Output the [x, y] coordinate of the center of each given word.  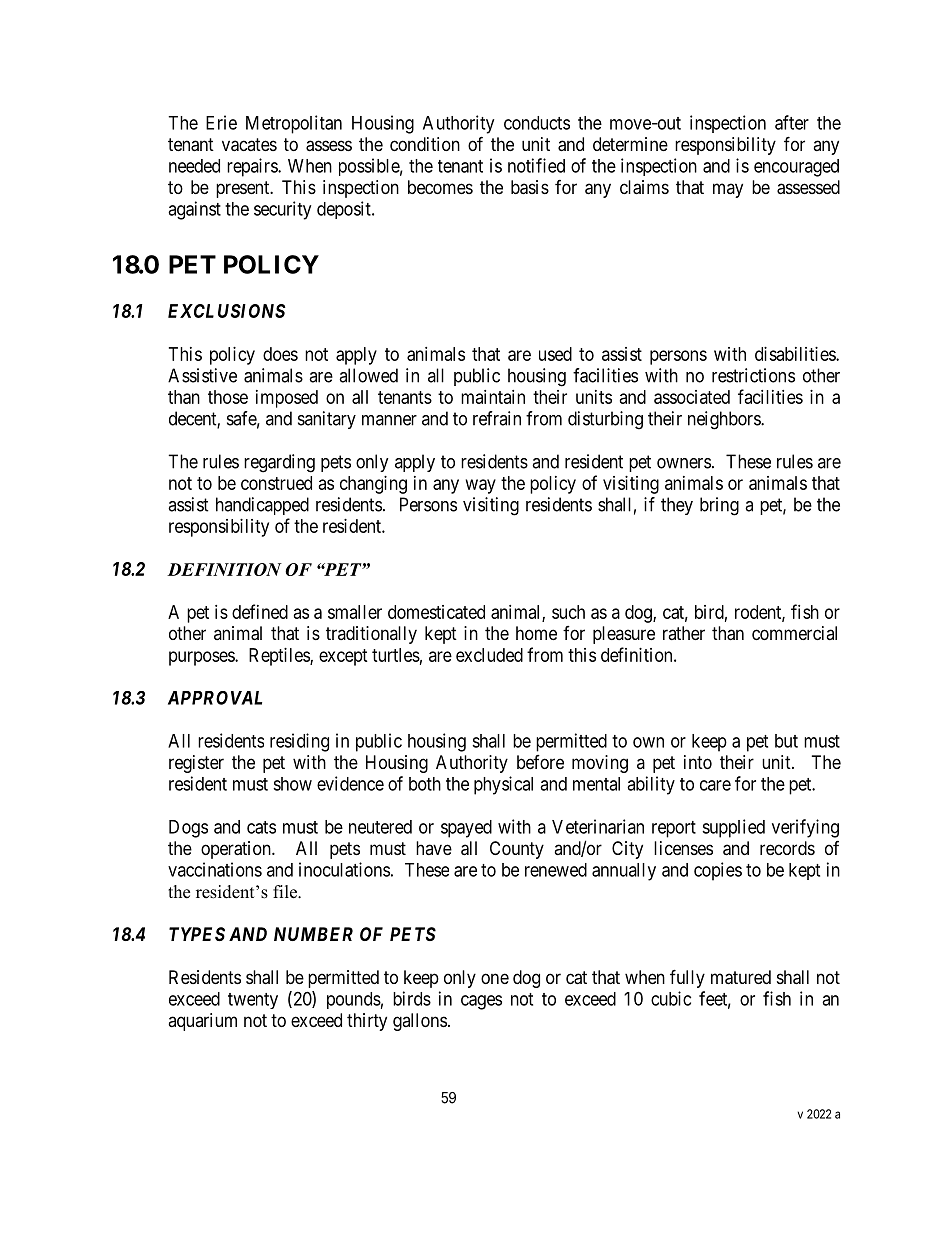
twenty [253, 1001]
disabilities [796, 354]
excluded [489, 655]
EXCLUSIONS [227, 311]
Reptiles [280, 657]
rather [684, 633]
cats [261, 827]
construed [276, 483]
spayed [466, 829]
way [481, 486]
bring [719, 506]
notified [536, 165]
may [728, 190]
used [555, 354]
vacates [249, 145]
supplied [733, 828]
